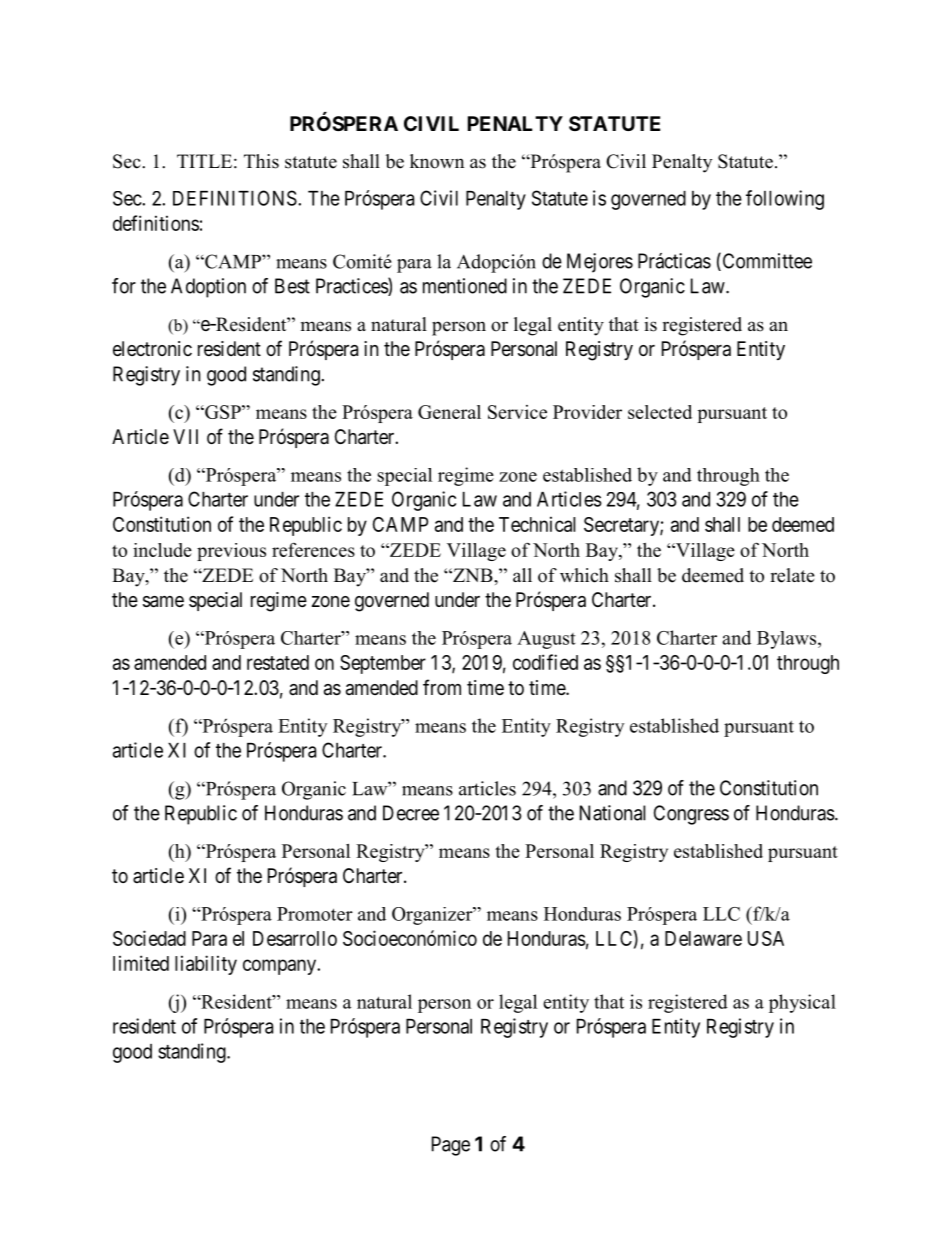 The width and height of the screenshot is (952, 1233). I want to click on Secretary, so click(622, 526).
